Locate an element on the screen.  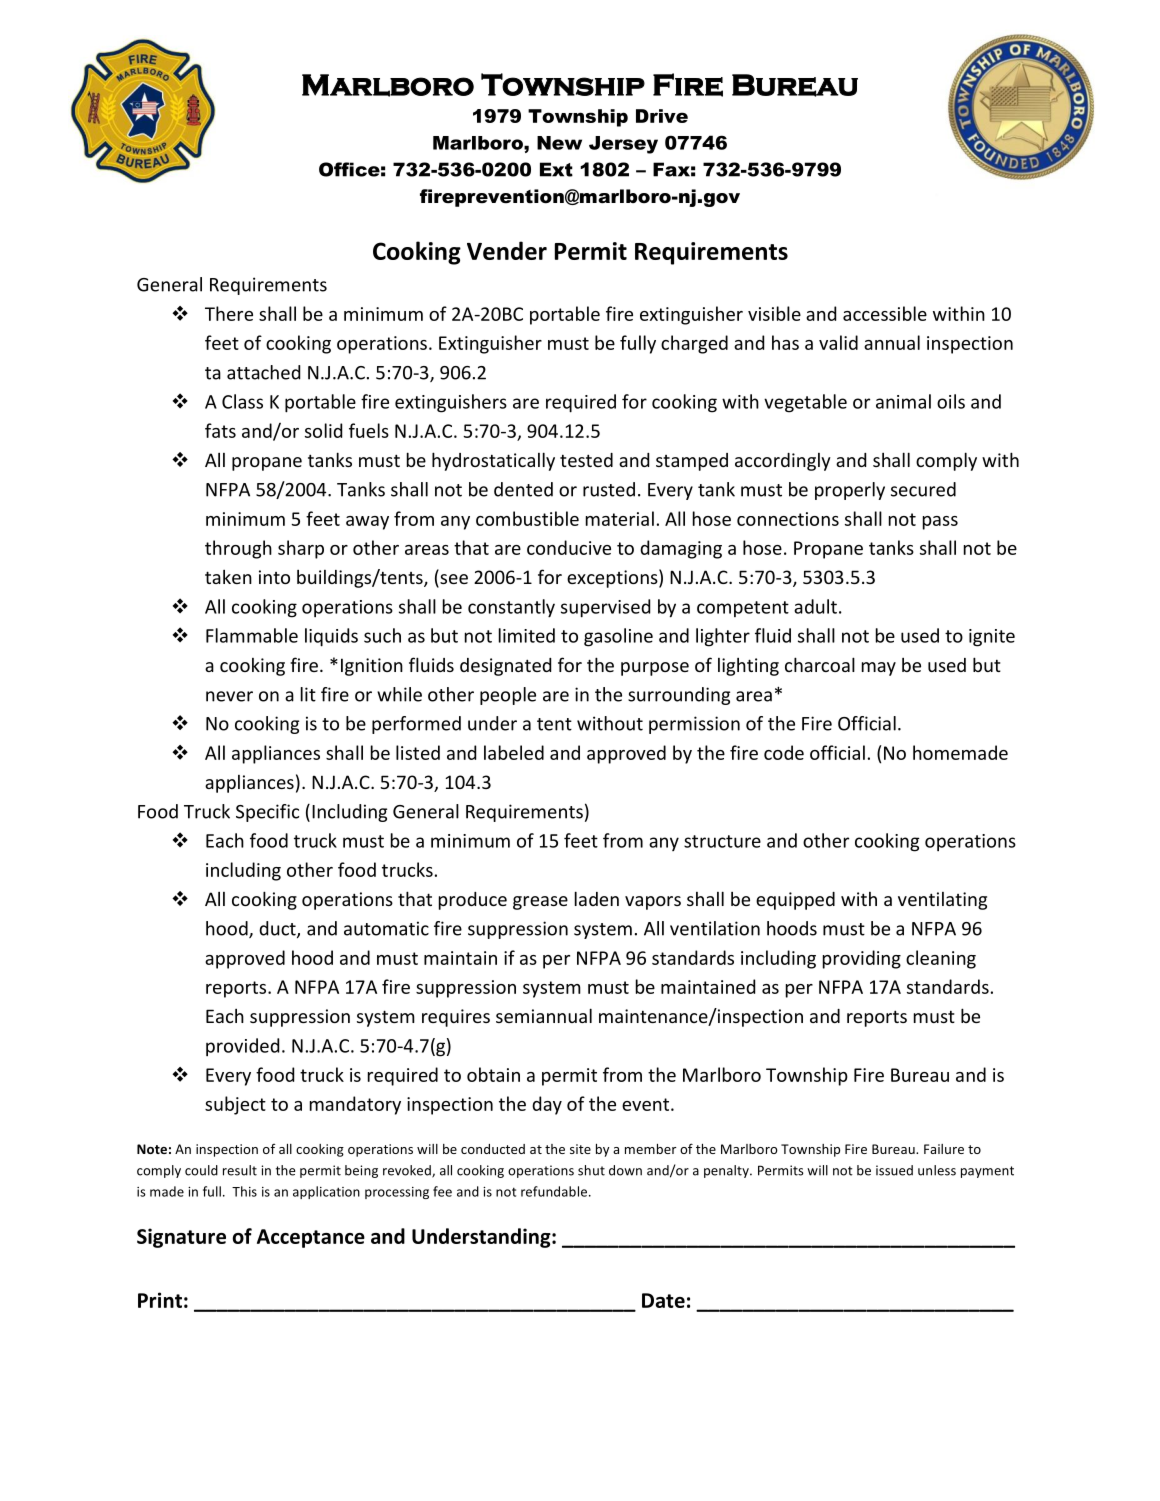
There is located at coordinates (229, 313).
